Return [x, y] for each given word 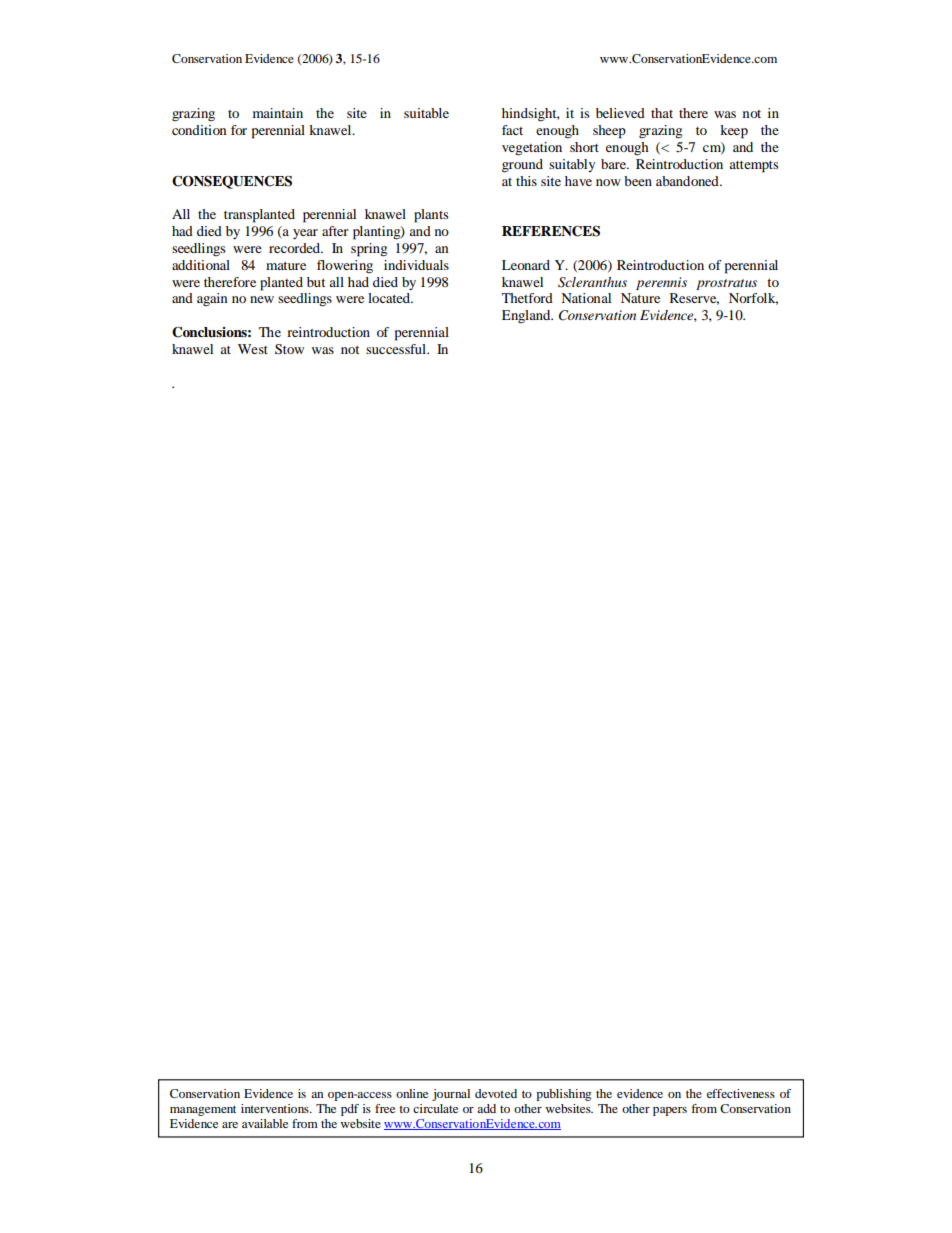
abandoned [688, 181]
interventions [276, 1108]
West [253, 349]
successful [397, 349]
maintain [278, 113]
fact [512, 130]
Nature [640, 298]
